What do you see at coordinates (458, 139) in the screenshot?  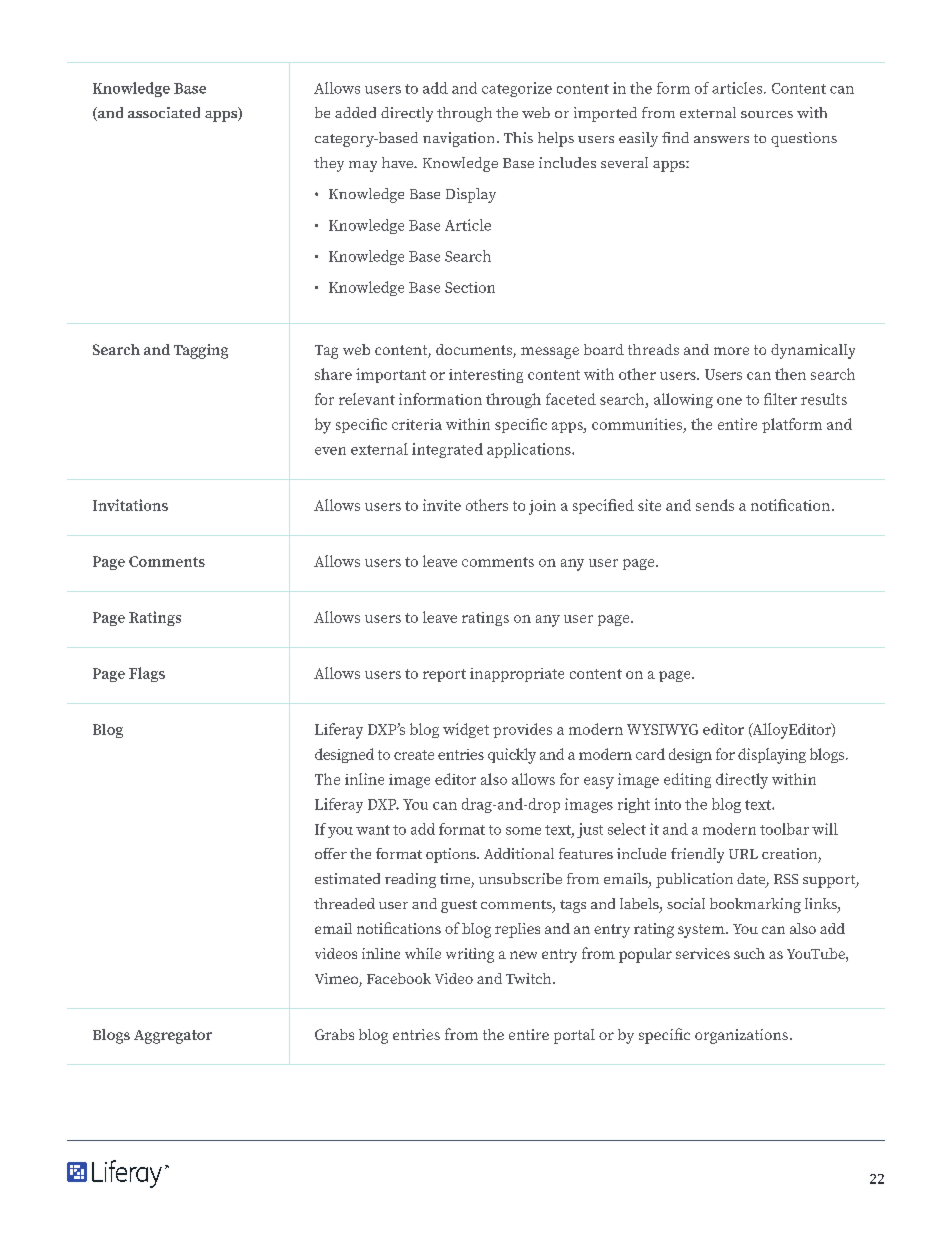 I see `navigation` at bounding box center [458, 139].
